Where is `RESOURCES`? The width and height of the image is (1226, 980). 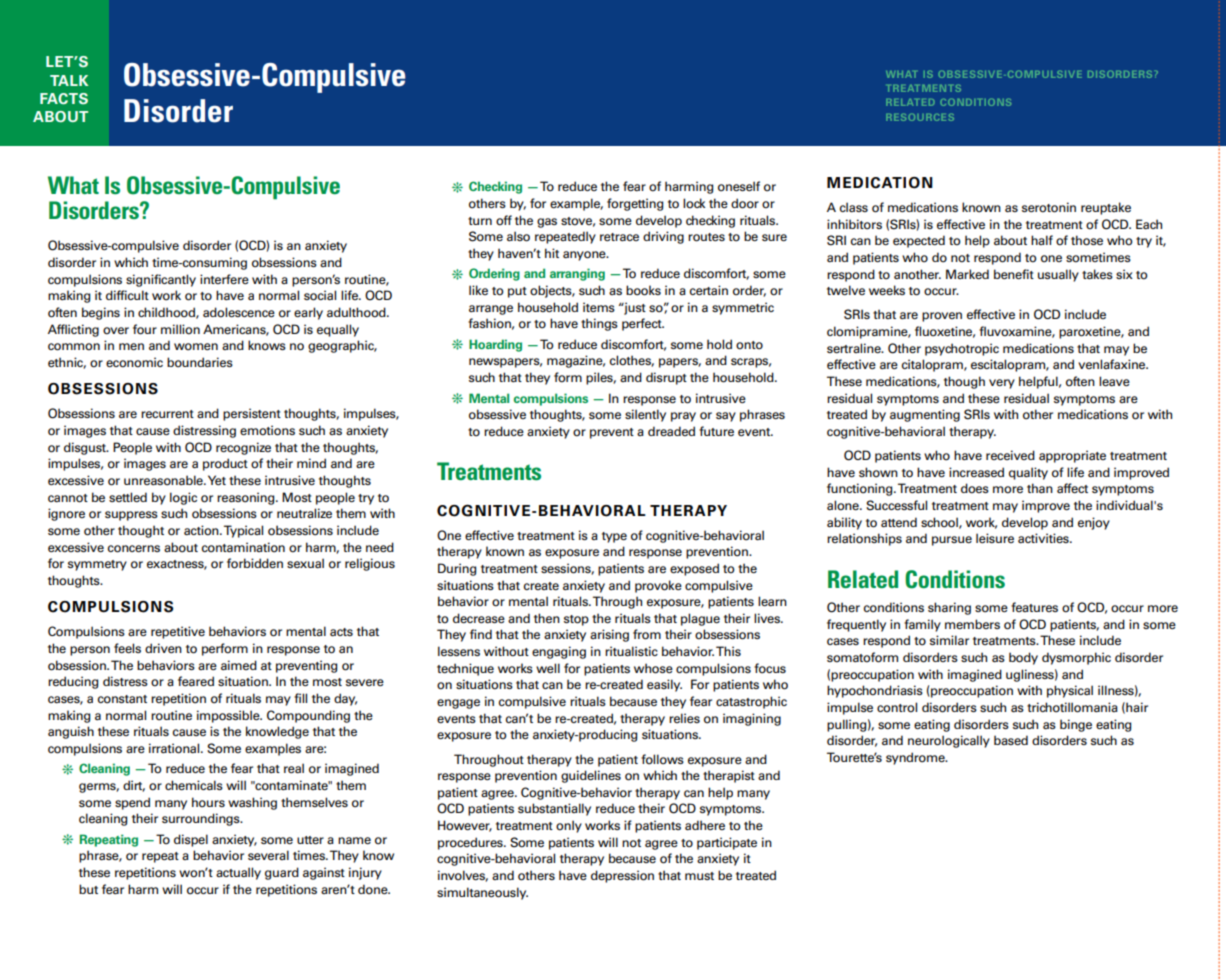 RESOURCES is located at coordinates (920, 117).
